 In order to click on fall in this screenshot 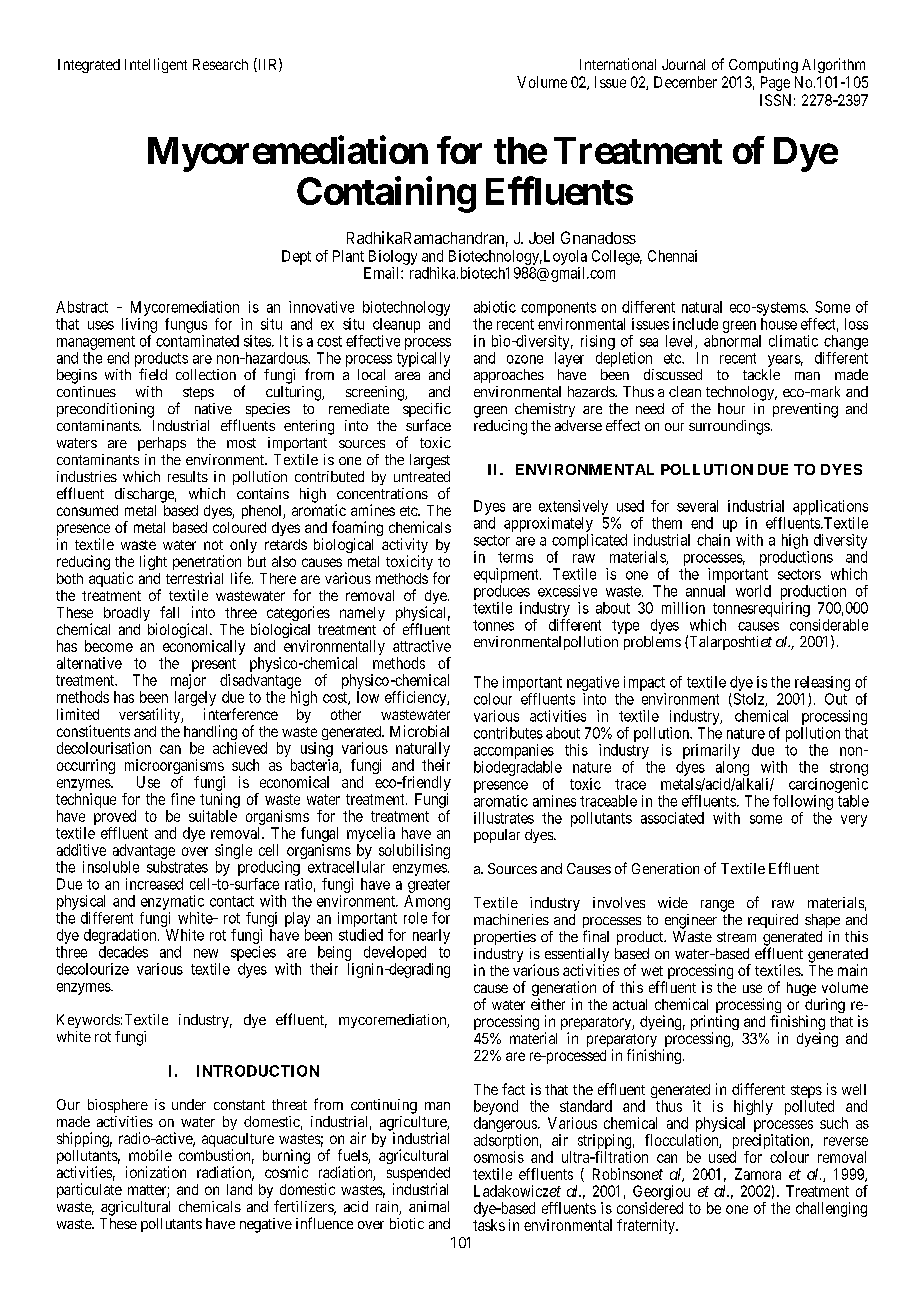, I will do `click(169, 612)`.
